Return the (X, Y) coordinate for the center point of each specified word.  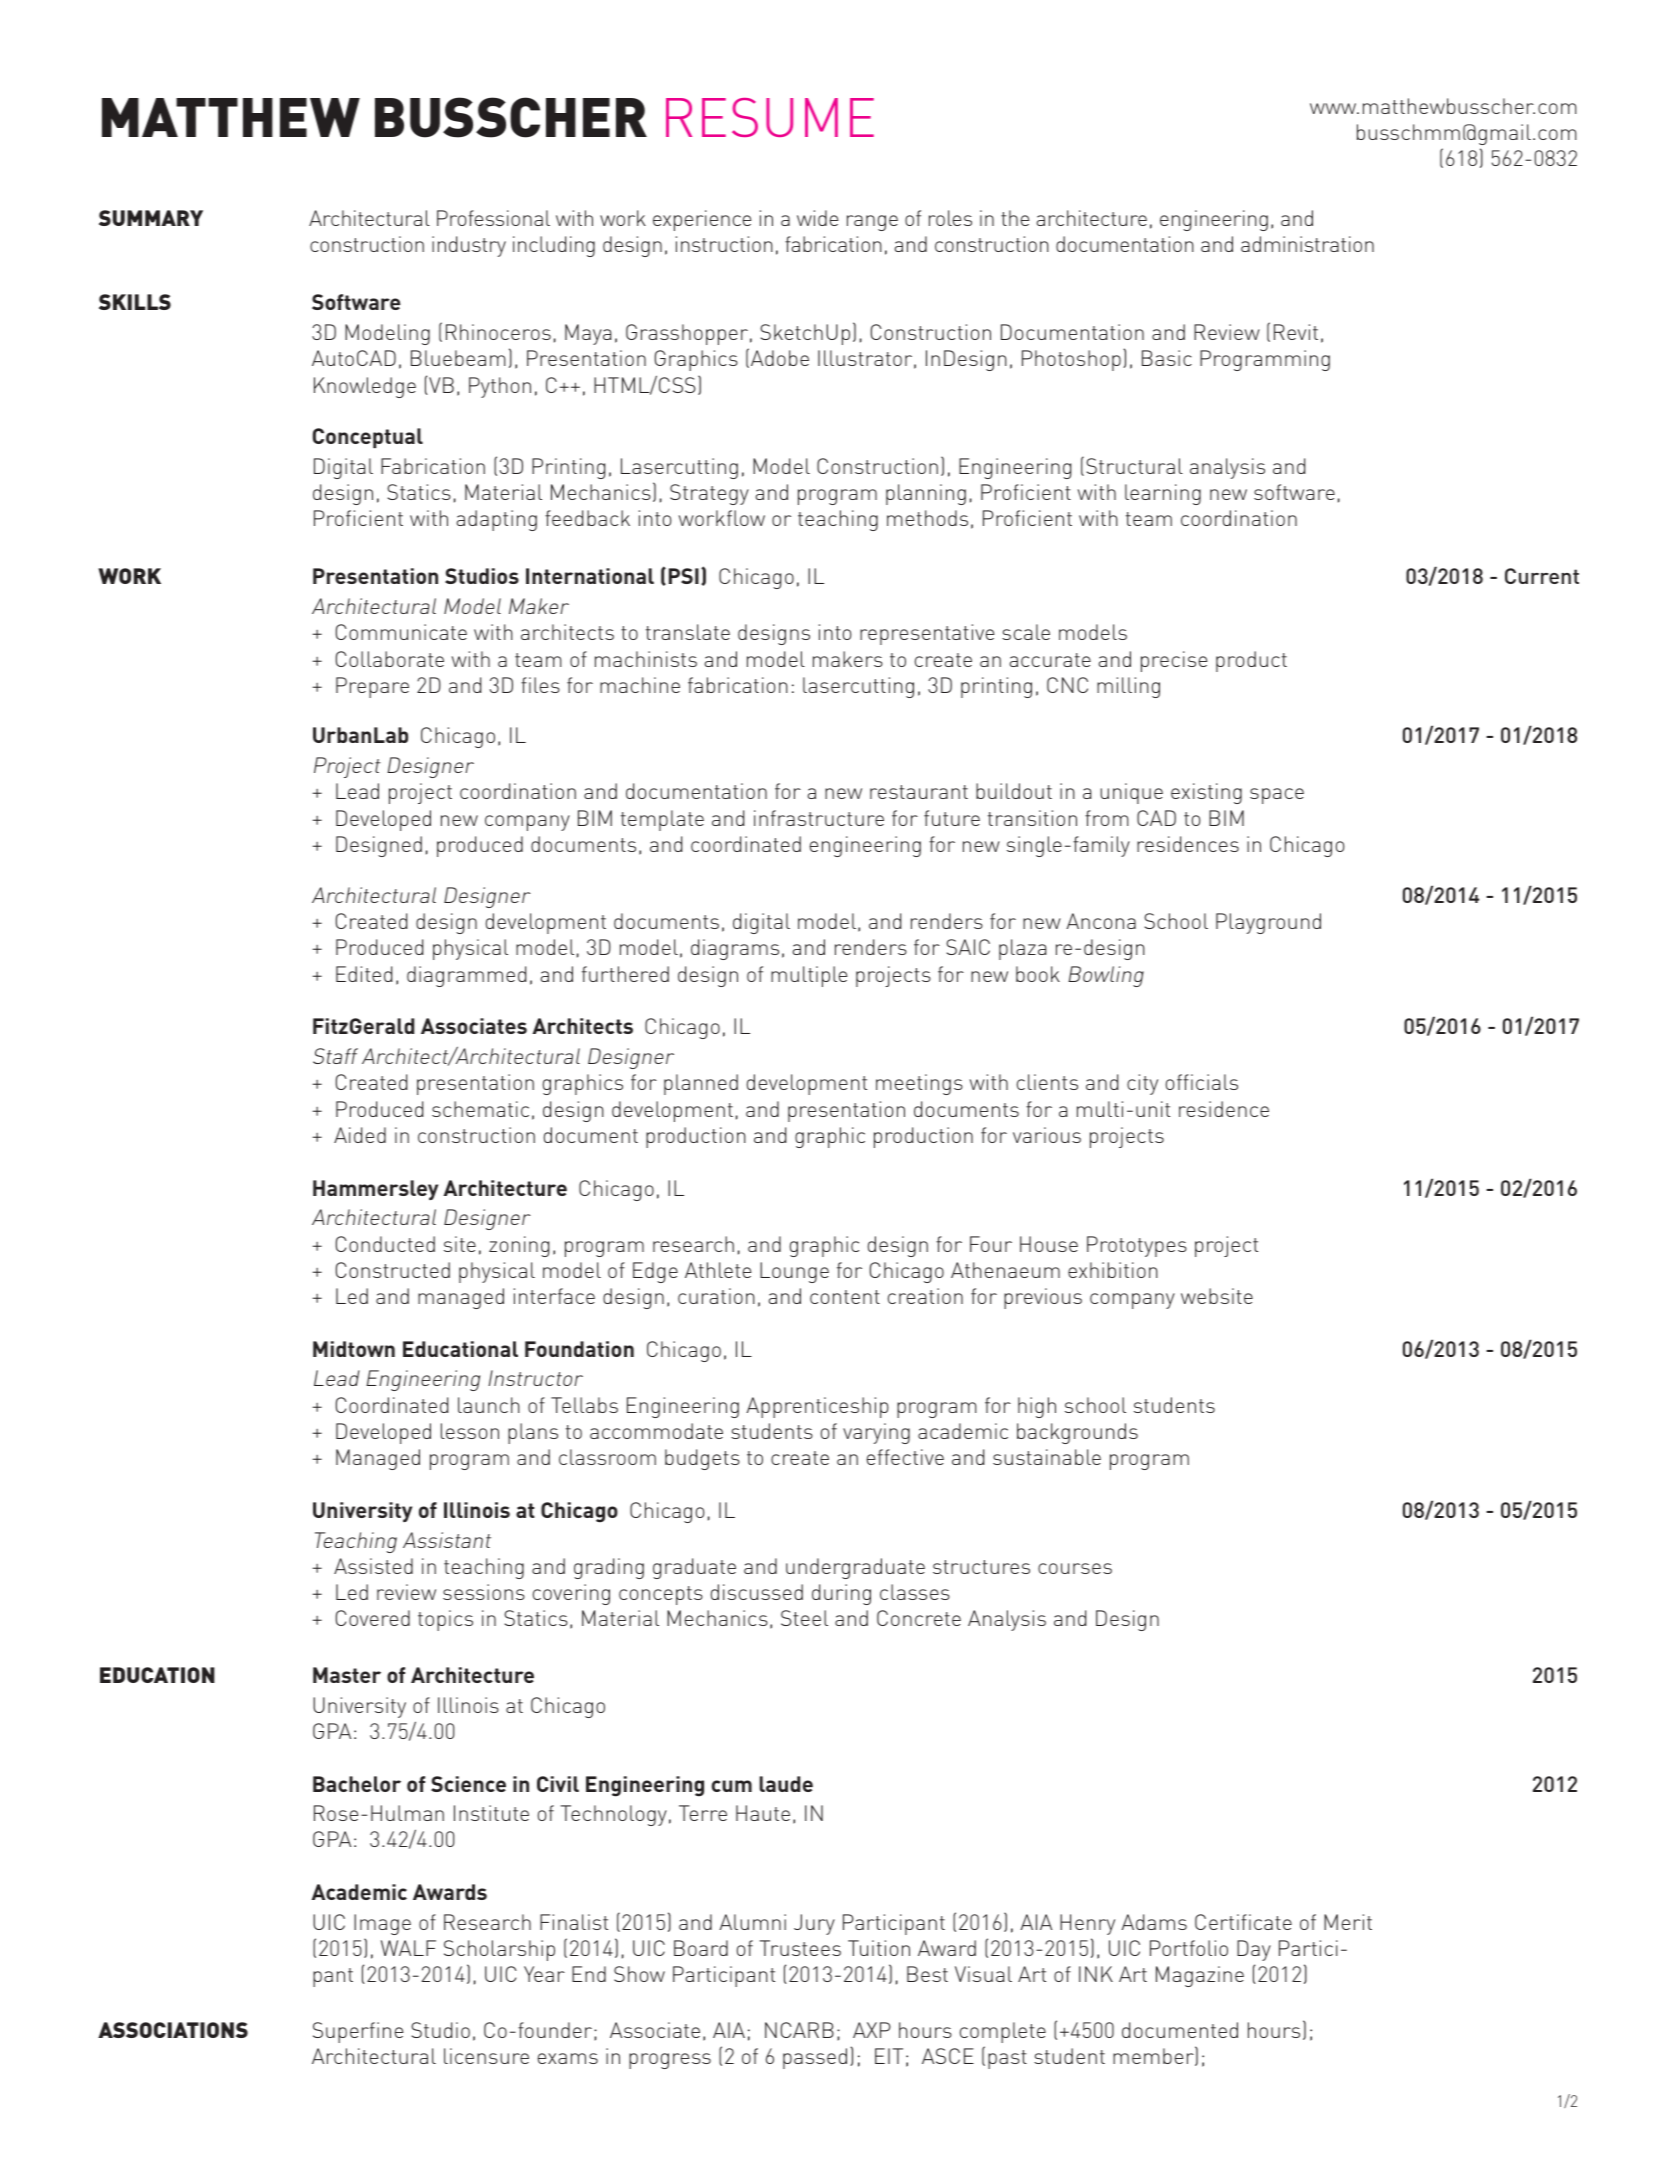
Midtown (354, 1349)
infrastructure (819, 818)
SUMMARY (151, 218)
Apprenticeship (817, 1407)
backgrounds (1077, 1433)
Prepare (372, 687)
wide (817, 218)
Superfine (358, 2032)
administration (1307, 244)
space (1277, 796)
